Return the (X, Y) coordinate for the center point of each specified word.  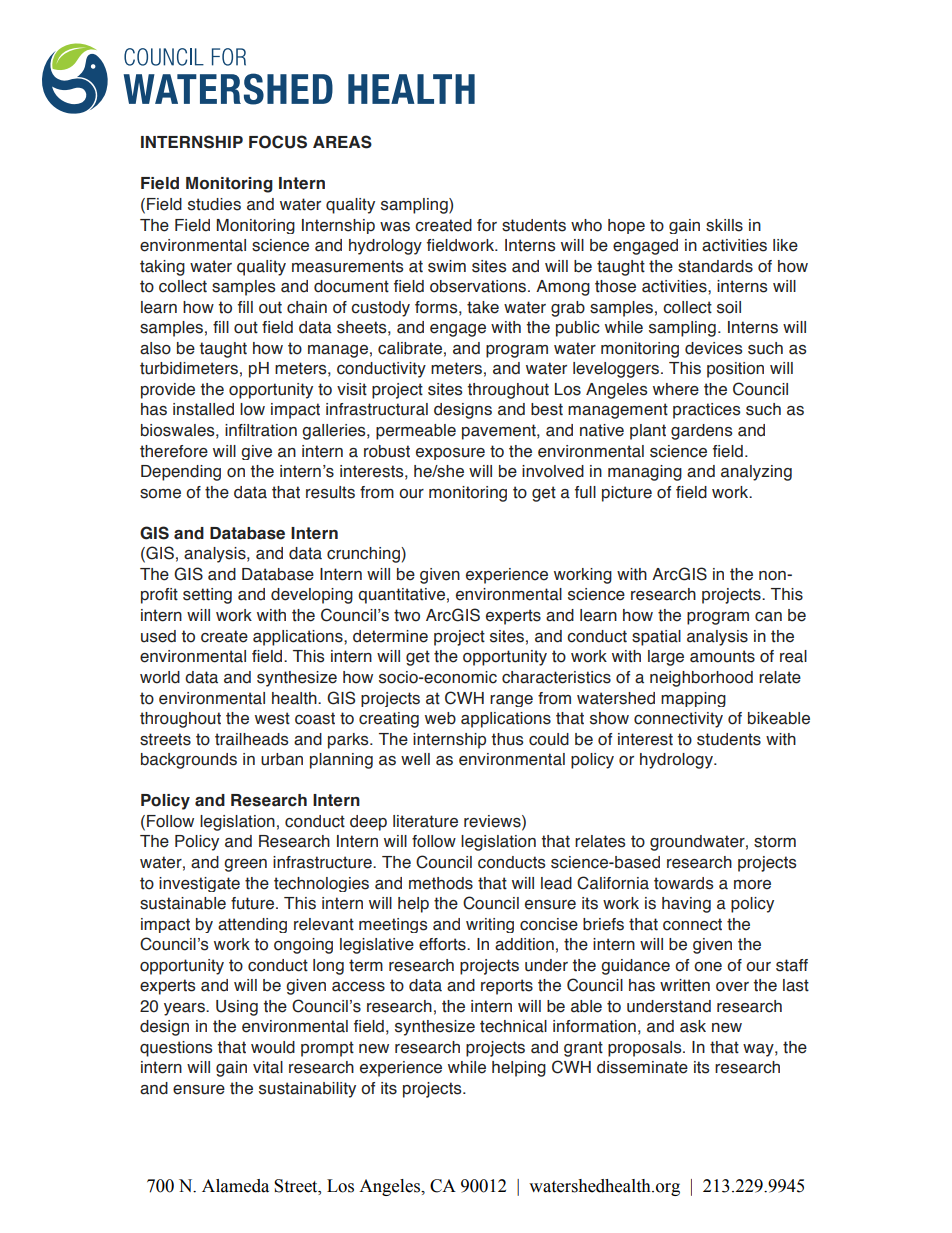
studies (214, 204)
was (395, 227)
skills (724, 225)
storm (775, 841)
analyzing (756, 473)
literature (425, 821)
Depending (181, 473)
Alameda (235, 1186)
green (245, 865)
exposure (450, 454)
